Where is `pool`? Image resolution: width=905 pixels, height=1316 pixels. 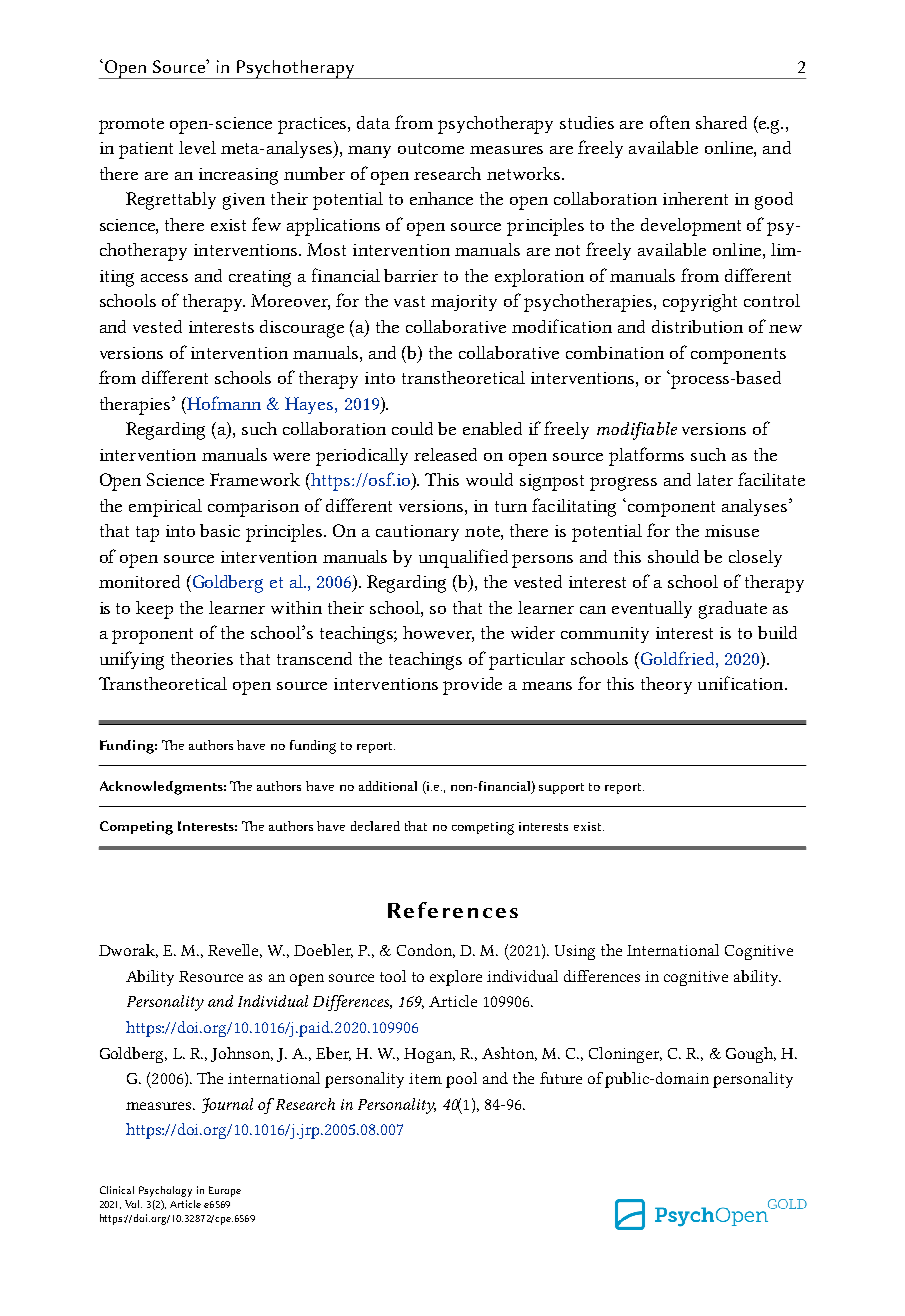 pool is located at coordinates (461, 1080).
